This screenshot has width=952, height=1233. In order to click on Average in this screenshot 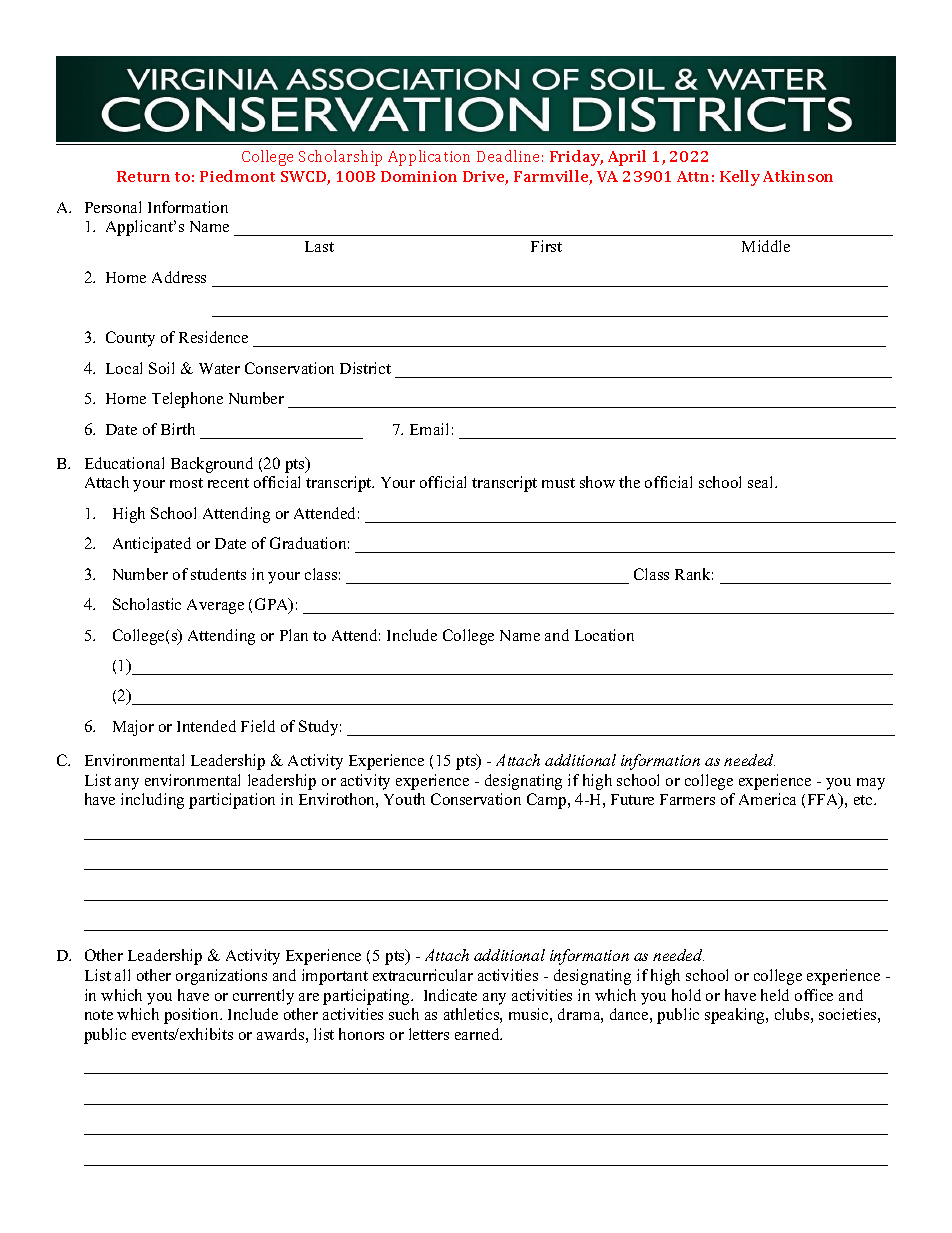, I will do `click(215, 606)`.
